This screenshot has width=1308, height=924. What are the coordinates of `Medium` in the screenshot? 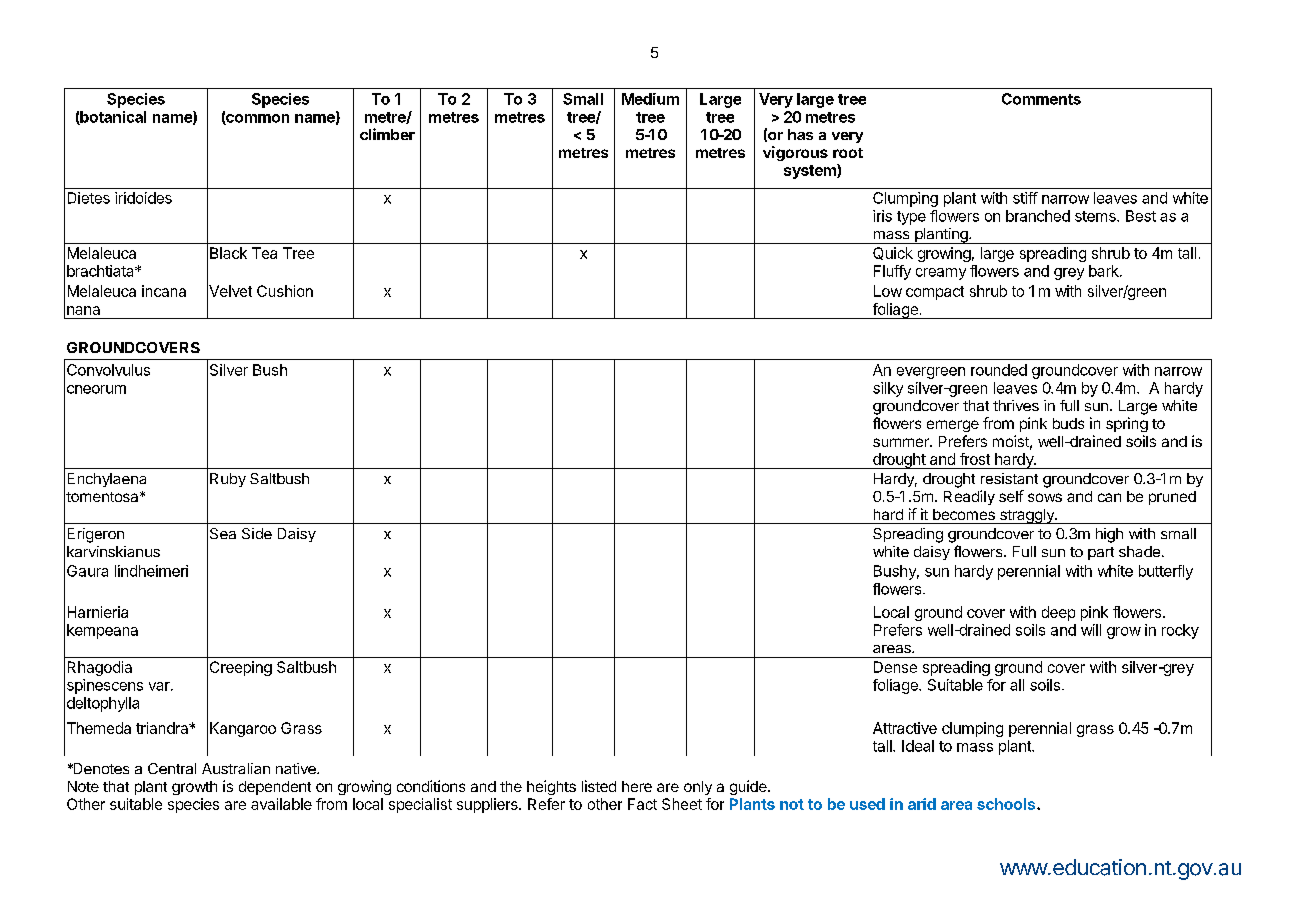 It's located at (650, 99).
